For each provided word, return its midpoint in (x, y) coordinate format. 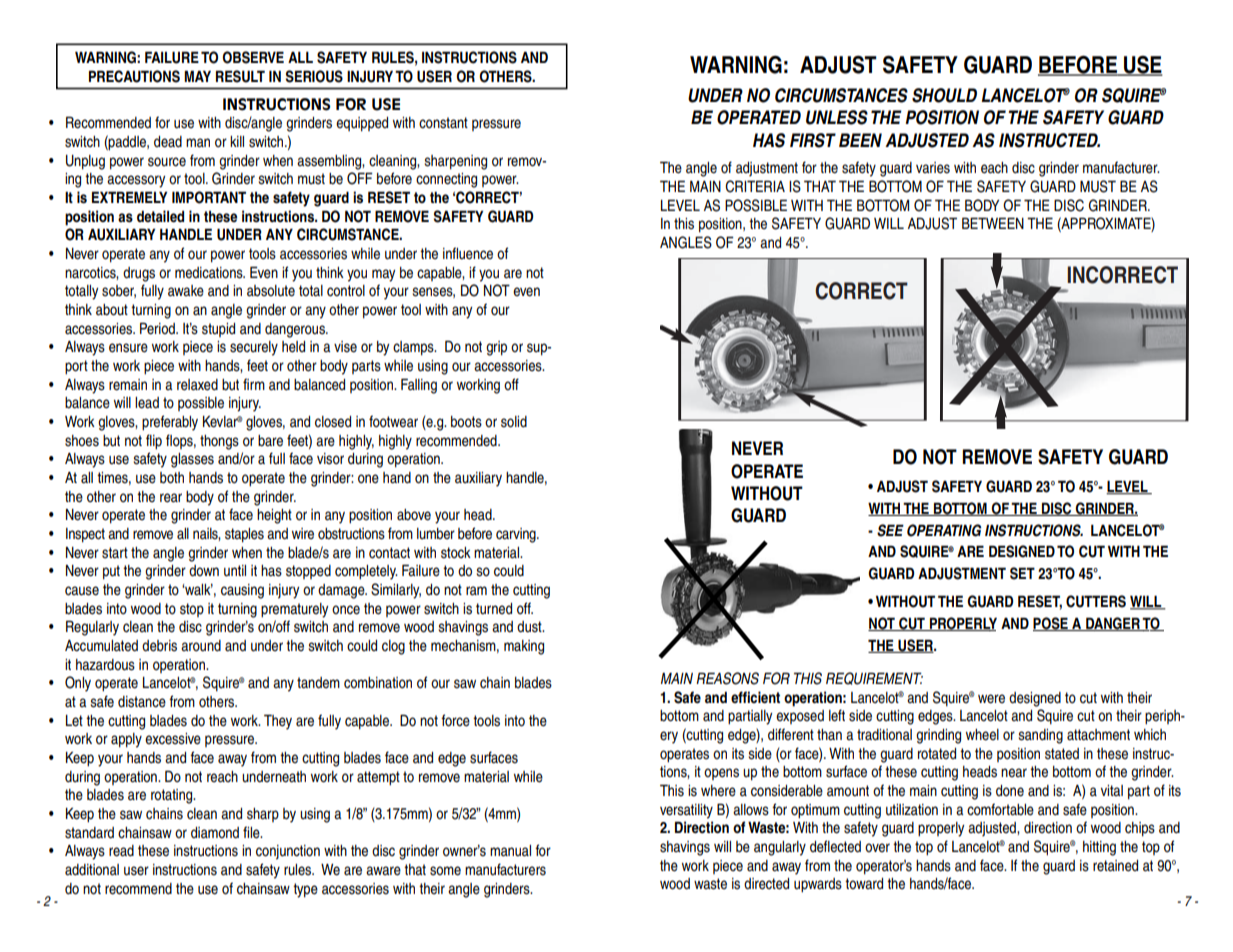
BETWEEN (993, 223)
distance (142, 702)
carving (517, 535)
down (204, 571)
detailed (160, 216)
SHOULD (944, 95)
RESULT (240, 76)
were (991, 699)
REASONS (727, 678)
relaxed (197, 385)
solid (514, 422)
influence (468, 253)
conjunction (288, 852)
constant (443, 123)
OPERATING (944, 530)
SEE (890, 530)
